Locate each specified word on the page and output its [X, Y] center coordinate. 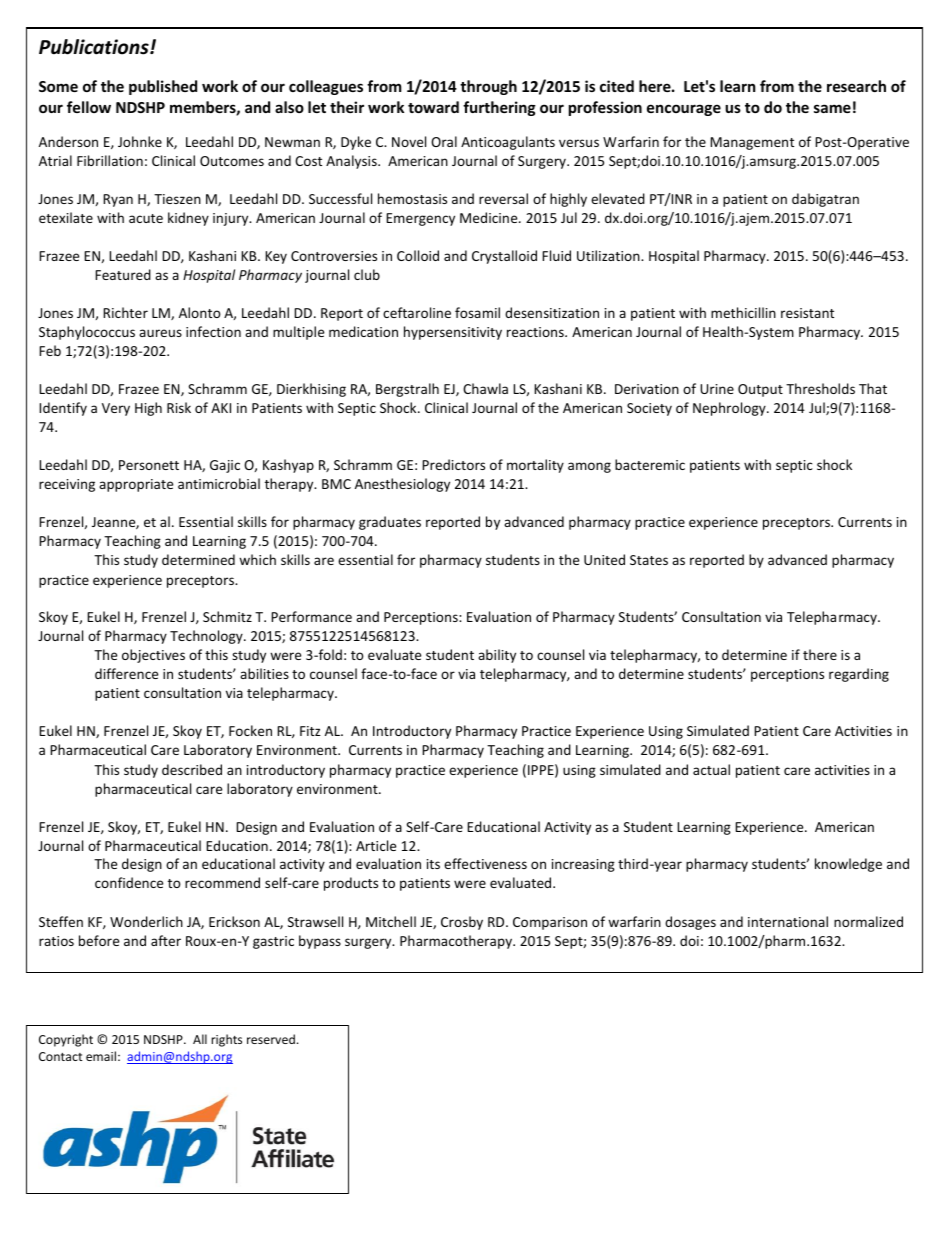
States [649, 560]
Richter [125, 312]
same [832, 108]
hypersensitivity [453, 333]
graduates [390, 523]
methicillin [743, 312]
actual [711, 769]
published [163, 87]
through [488, 87]
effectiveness [485, 863]
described [192, 769]
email [101, 1056]
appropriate [136, 485]
